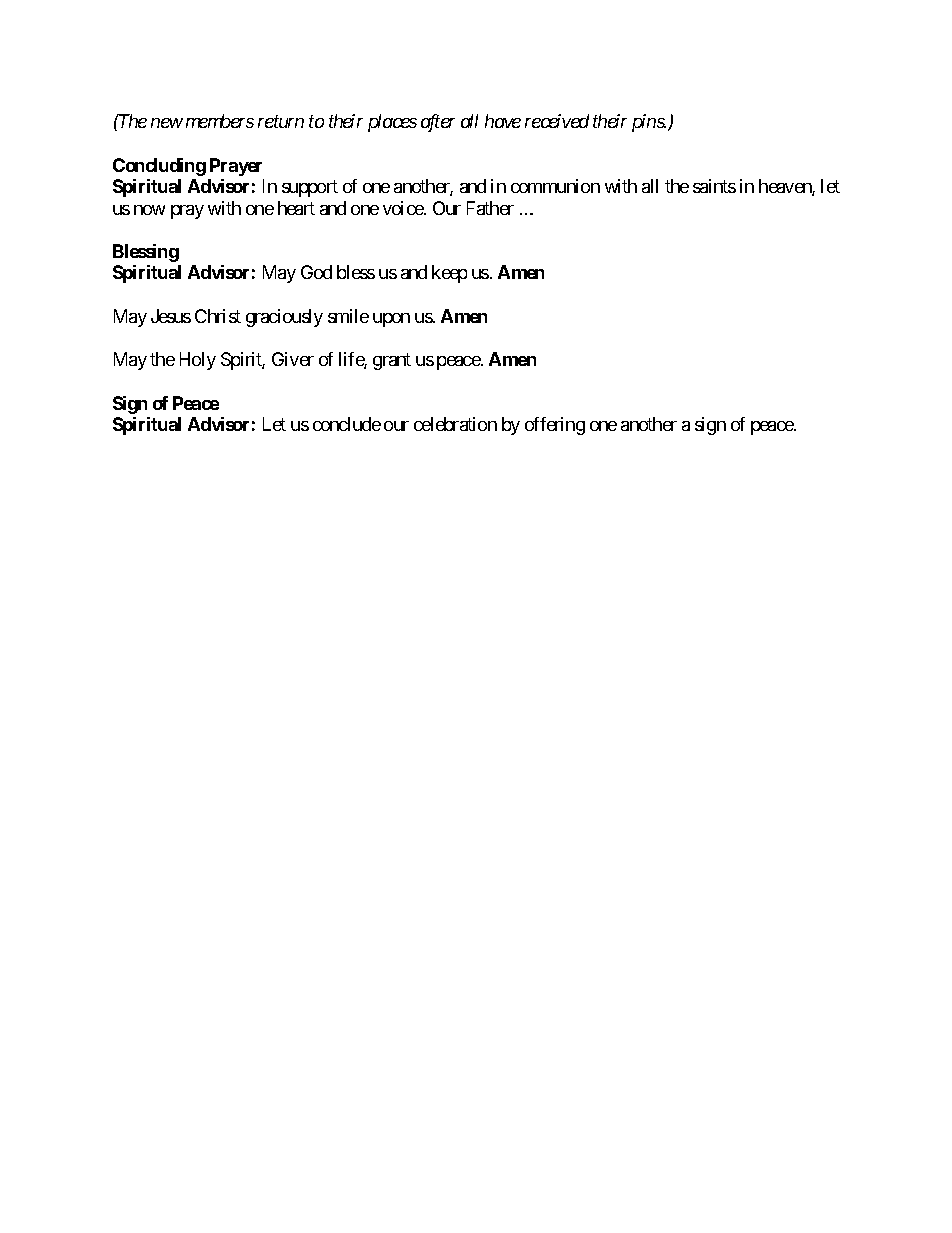  I want to click on grant, so click(392, 361).
